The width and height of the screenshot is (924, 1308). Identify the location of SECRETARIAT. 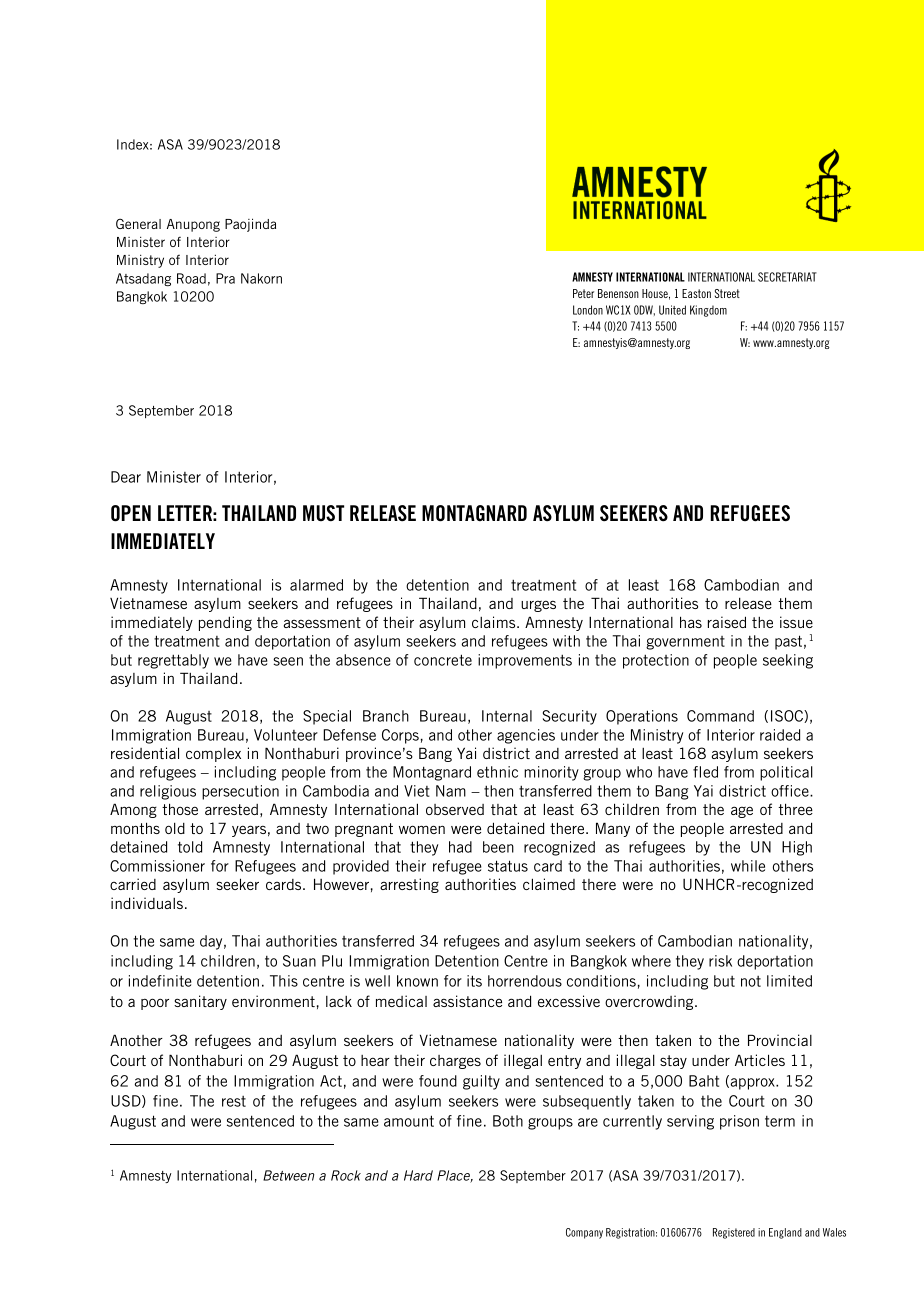
(787, 277).
